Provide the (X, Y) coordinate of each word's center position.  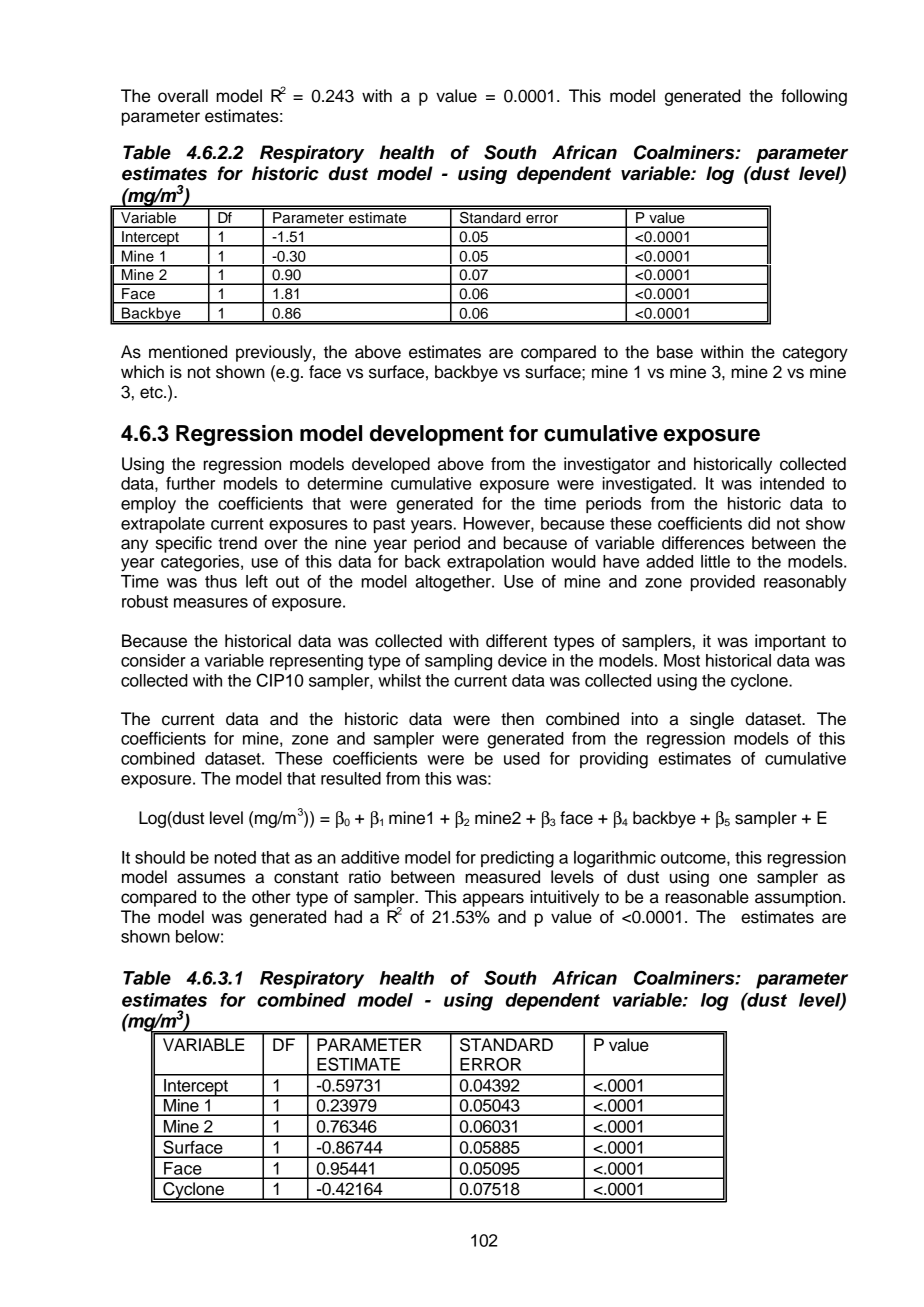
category (815, 354)
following (814, 97)
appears (493, 900)
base (675, 352)
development (437, 435)
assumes (211, 878)
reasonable (707, 897)
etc (152, 392)
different (516, 641)
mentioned (188, 352)
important (790, 642)
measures (211, 603)
